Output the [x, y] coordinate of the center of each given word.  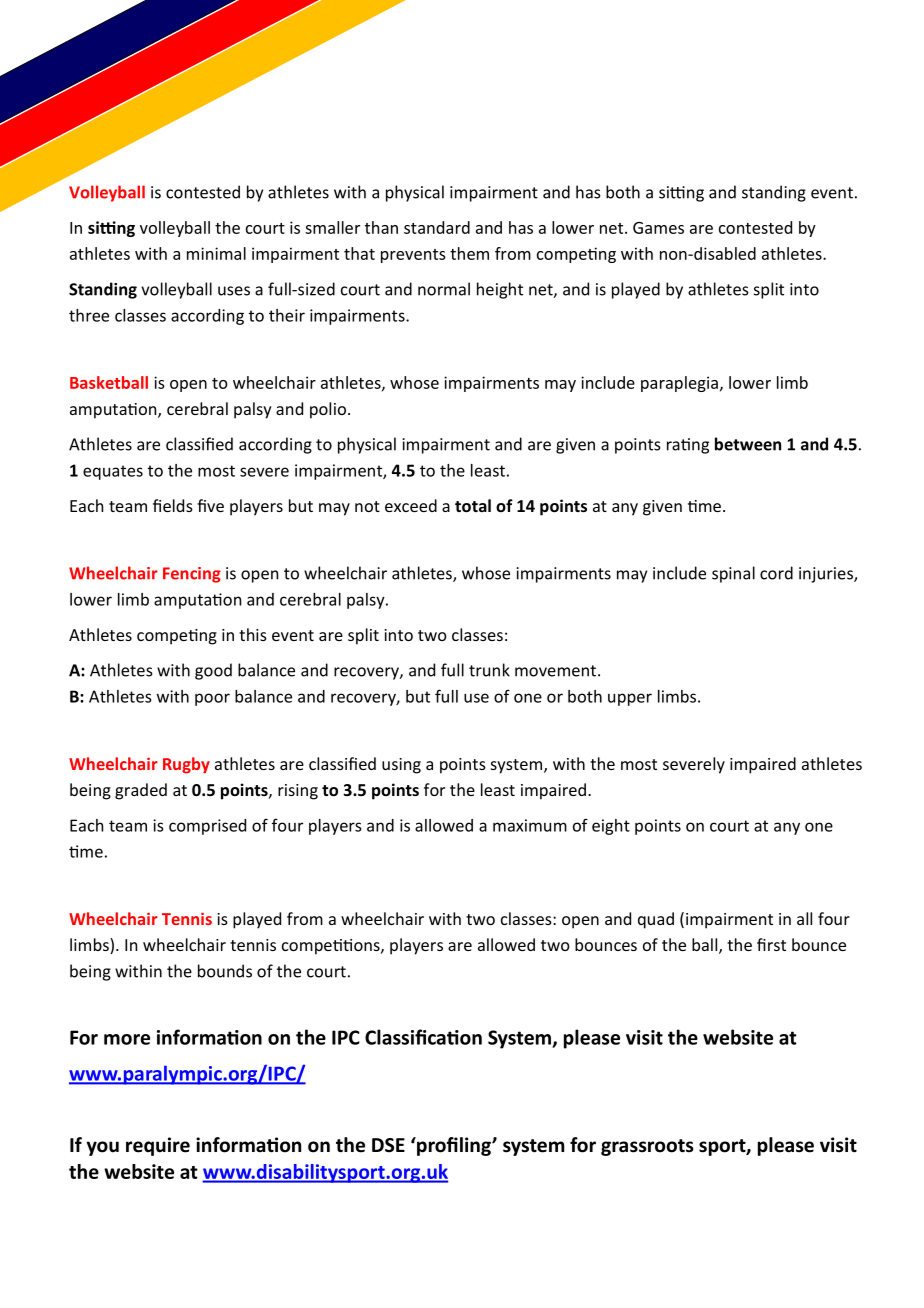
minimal [216, 253]
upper [630, 699]
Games [658, 228]
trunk [489, 670]
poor [212, 699]
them [469, 253]
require [158, 1146]
